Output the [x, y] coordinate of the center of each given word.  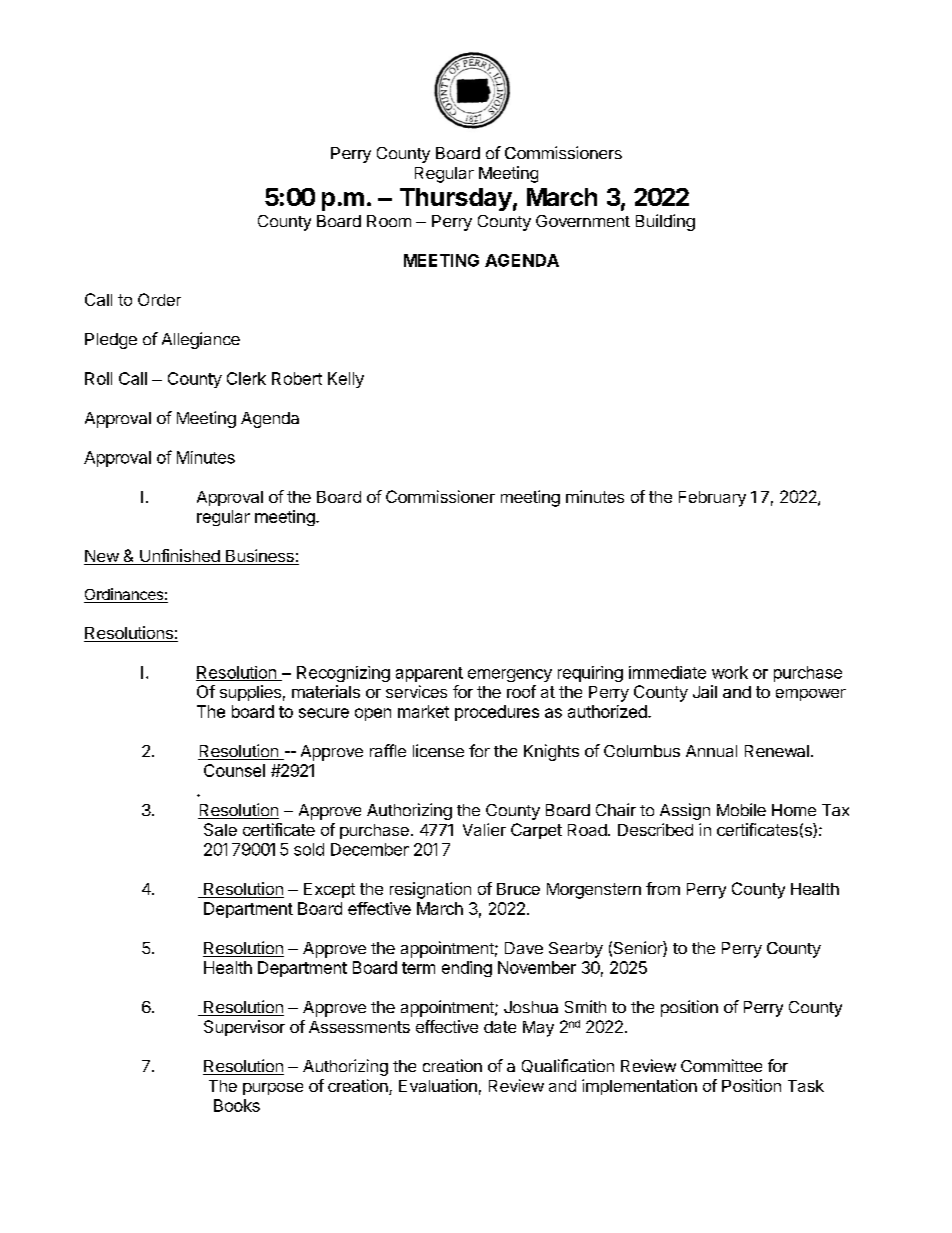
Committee [721, 1065]
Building [665, 222]
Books [237, 1105]
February [712, 499]
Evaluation [438, 1085]
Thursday [456, 199]
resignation [430, 890]
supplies [250, 693]
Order [159, 299]
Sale [220, 829]
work [730, 672]
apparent [429, 674]
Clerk [246, 378]
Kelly [346, 380]
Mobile [741, 809]
